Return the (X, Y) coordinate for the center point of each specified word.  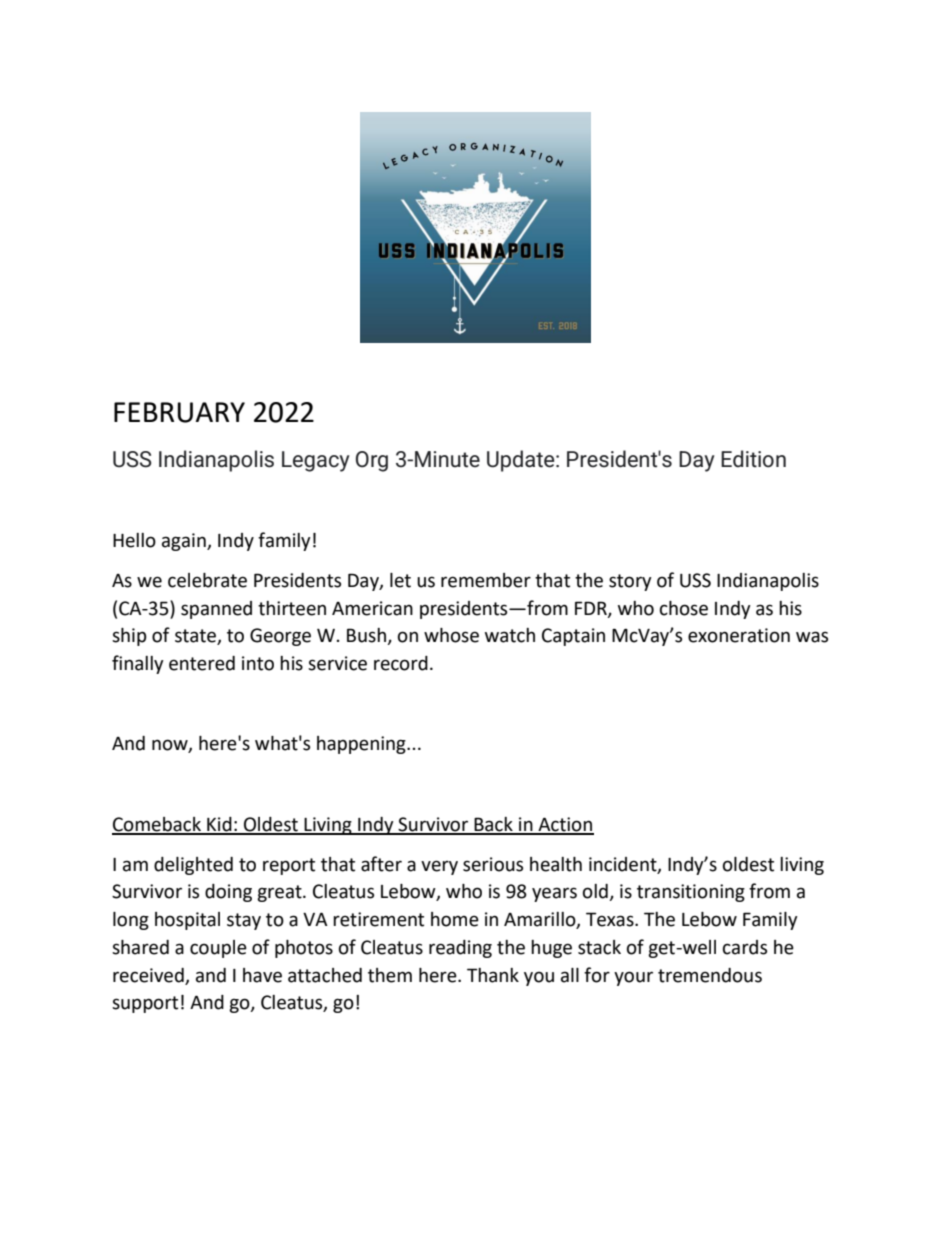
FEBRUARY (179, 412)
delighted (193, 866)
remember (486, 580)
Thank (493, 975)
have (262, 975)
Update (522, 461)
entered (202, 663)
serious (493, 864)
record (401, 663)
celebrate (207, 580)
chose (684, 608)
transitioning (691, 893)
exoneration (739, 635)
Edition (753, 459)
